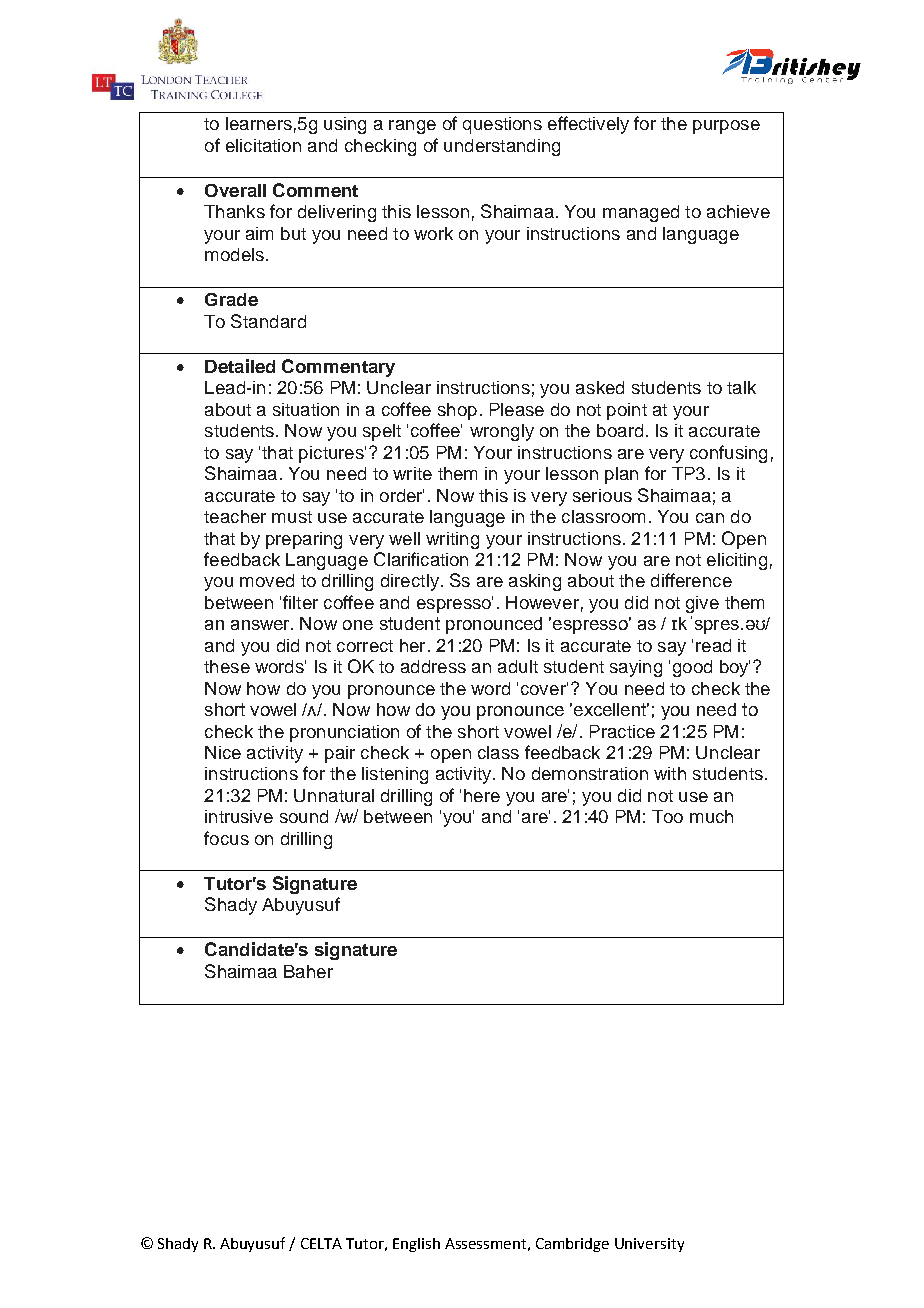 This image has width=924, height=1308. Describe the element at coordinates (416, 1245) in the image. I see `English` at that location.
